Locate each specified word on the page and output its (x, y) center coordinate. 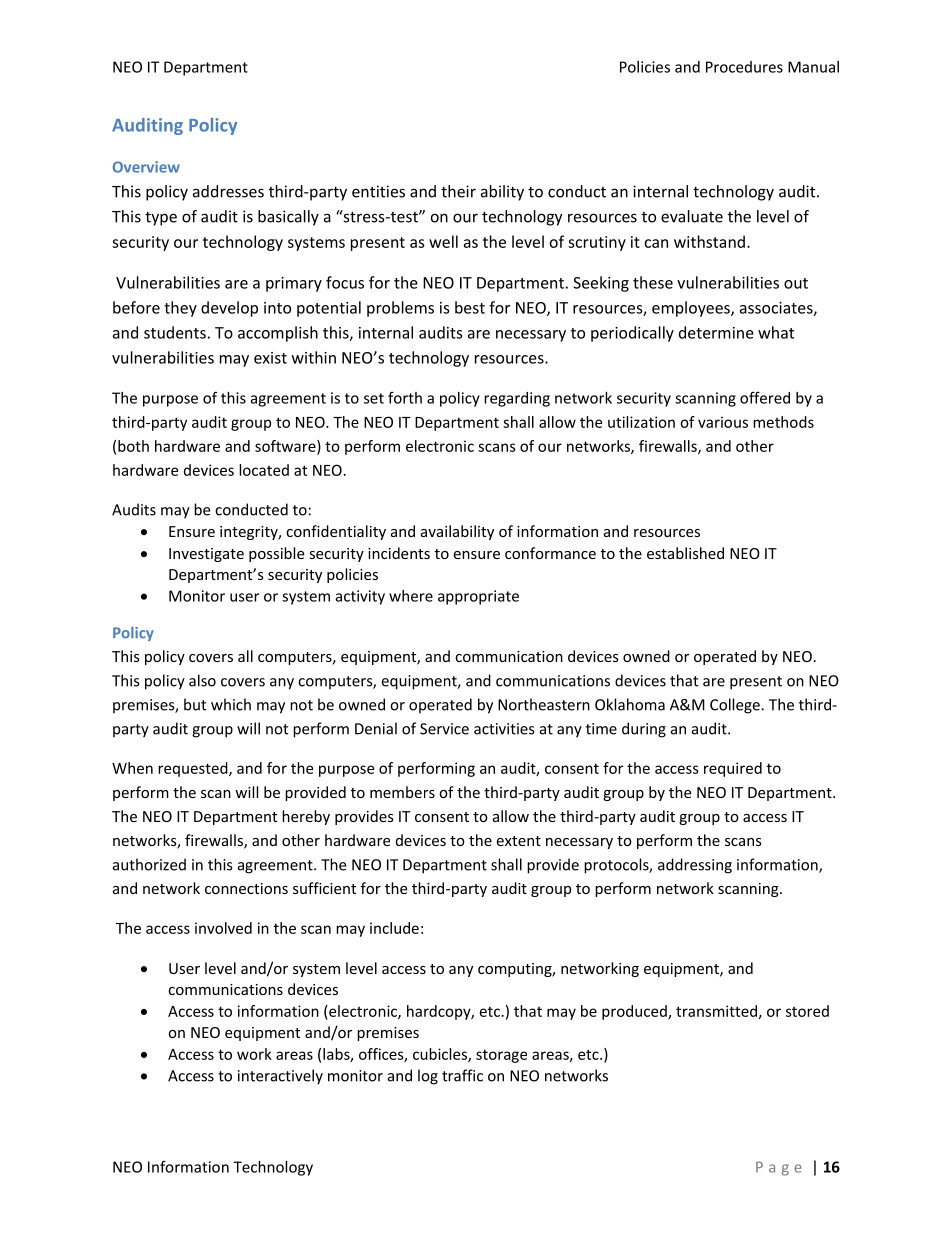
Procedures (744, 67)
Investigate (206, 555)
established (685, 553)
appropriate (478, 597)
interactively (280, 1077)
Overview (146, 167)
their (458, 191)
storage (501, 1056)
